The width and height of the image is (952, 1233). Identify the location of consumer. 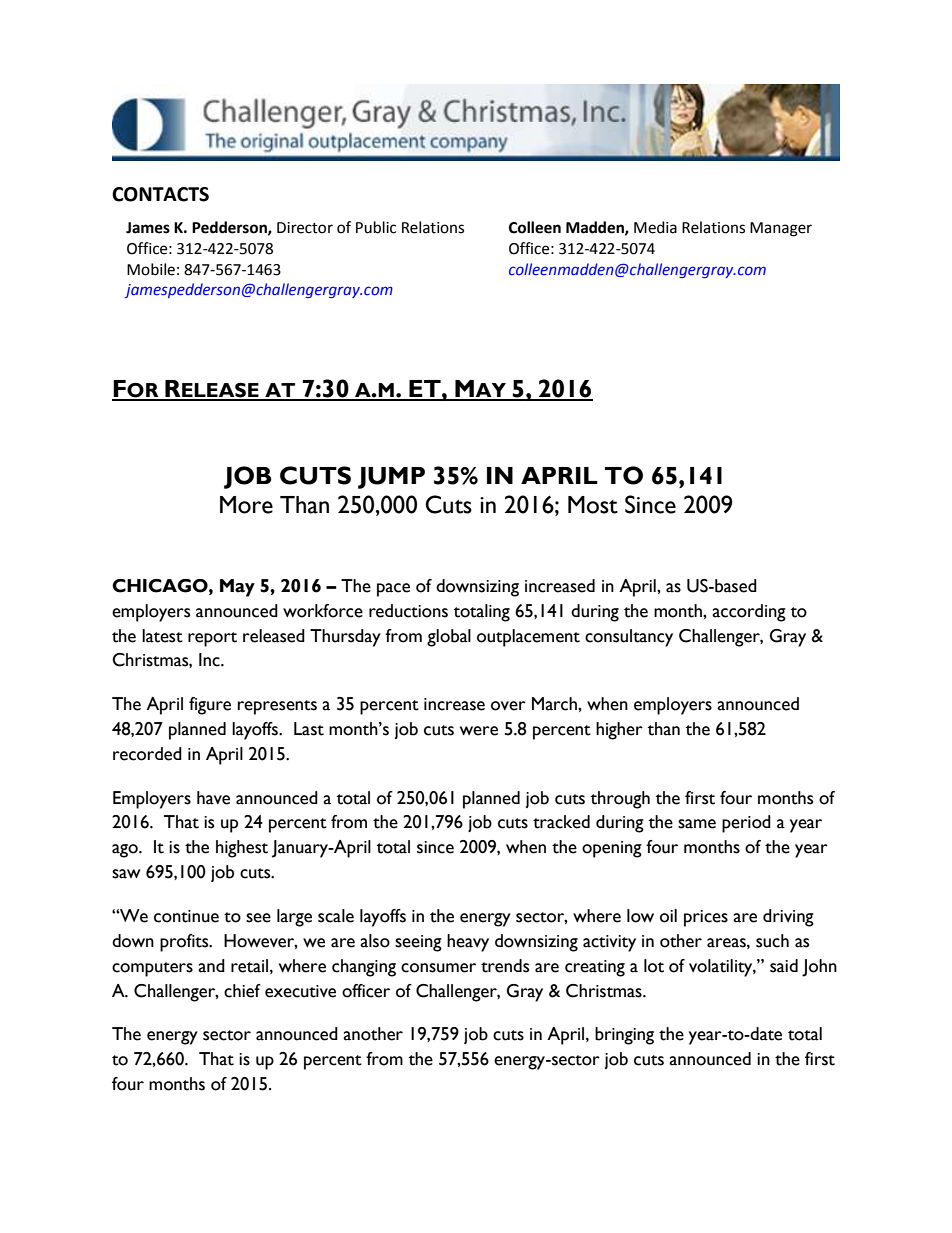
(438, 968).
